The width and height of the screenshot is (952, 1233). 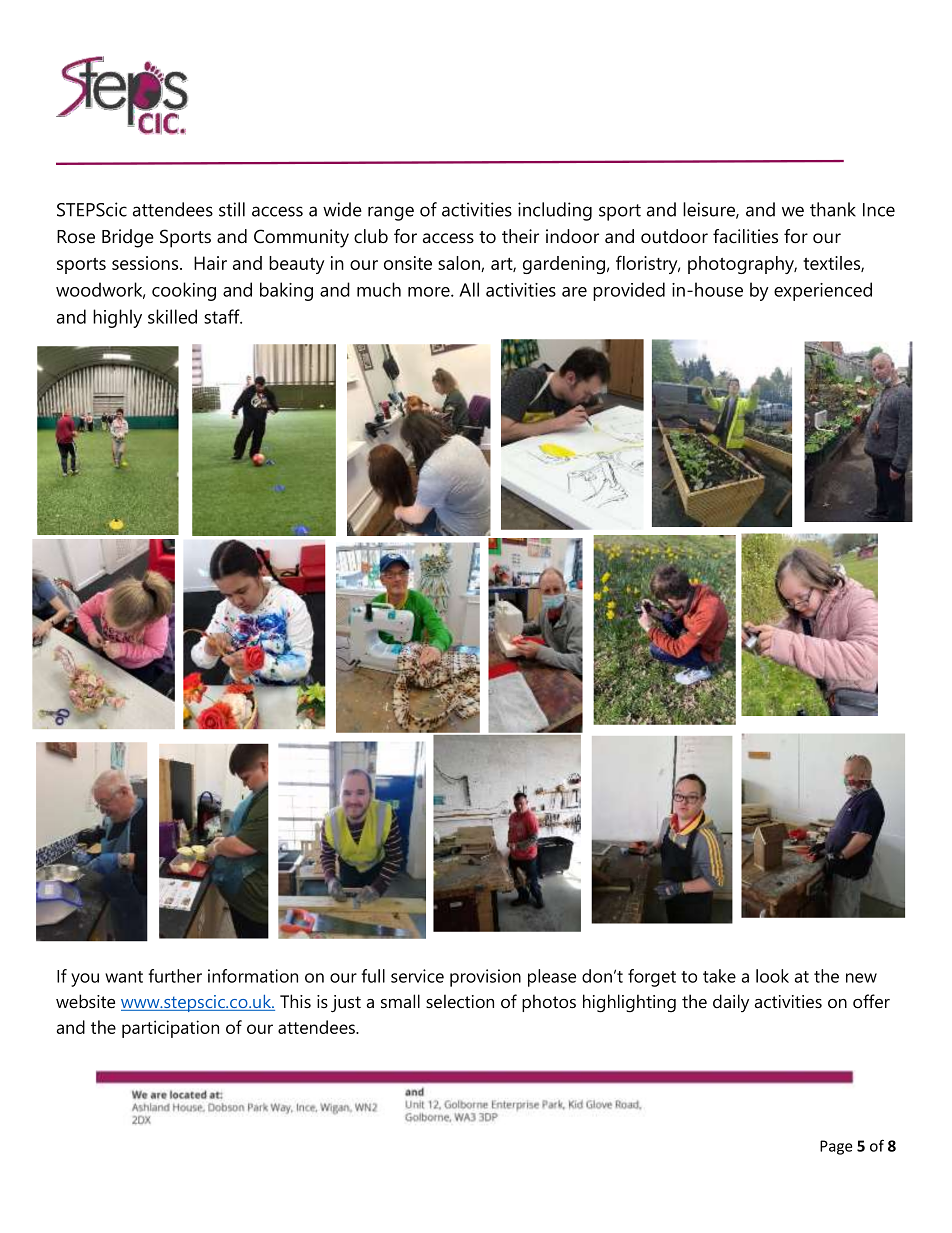 I want to click on more, so click(x=430, y=292).
